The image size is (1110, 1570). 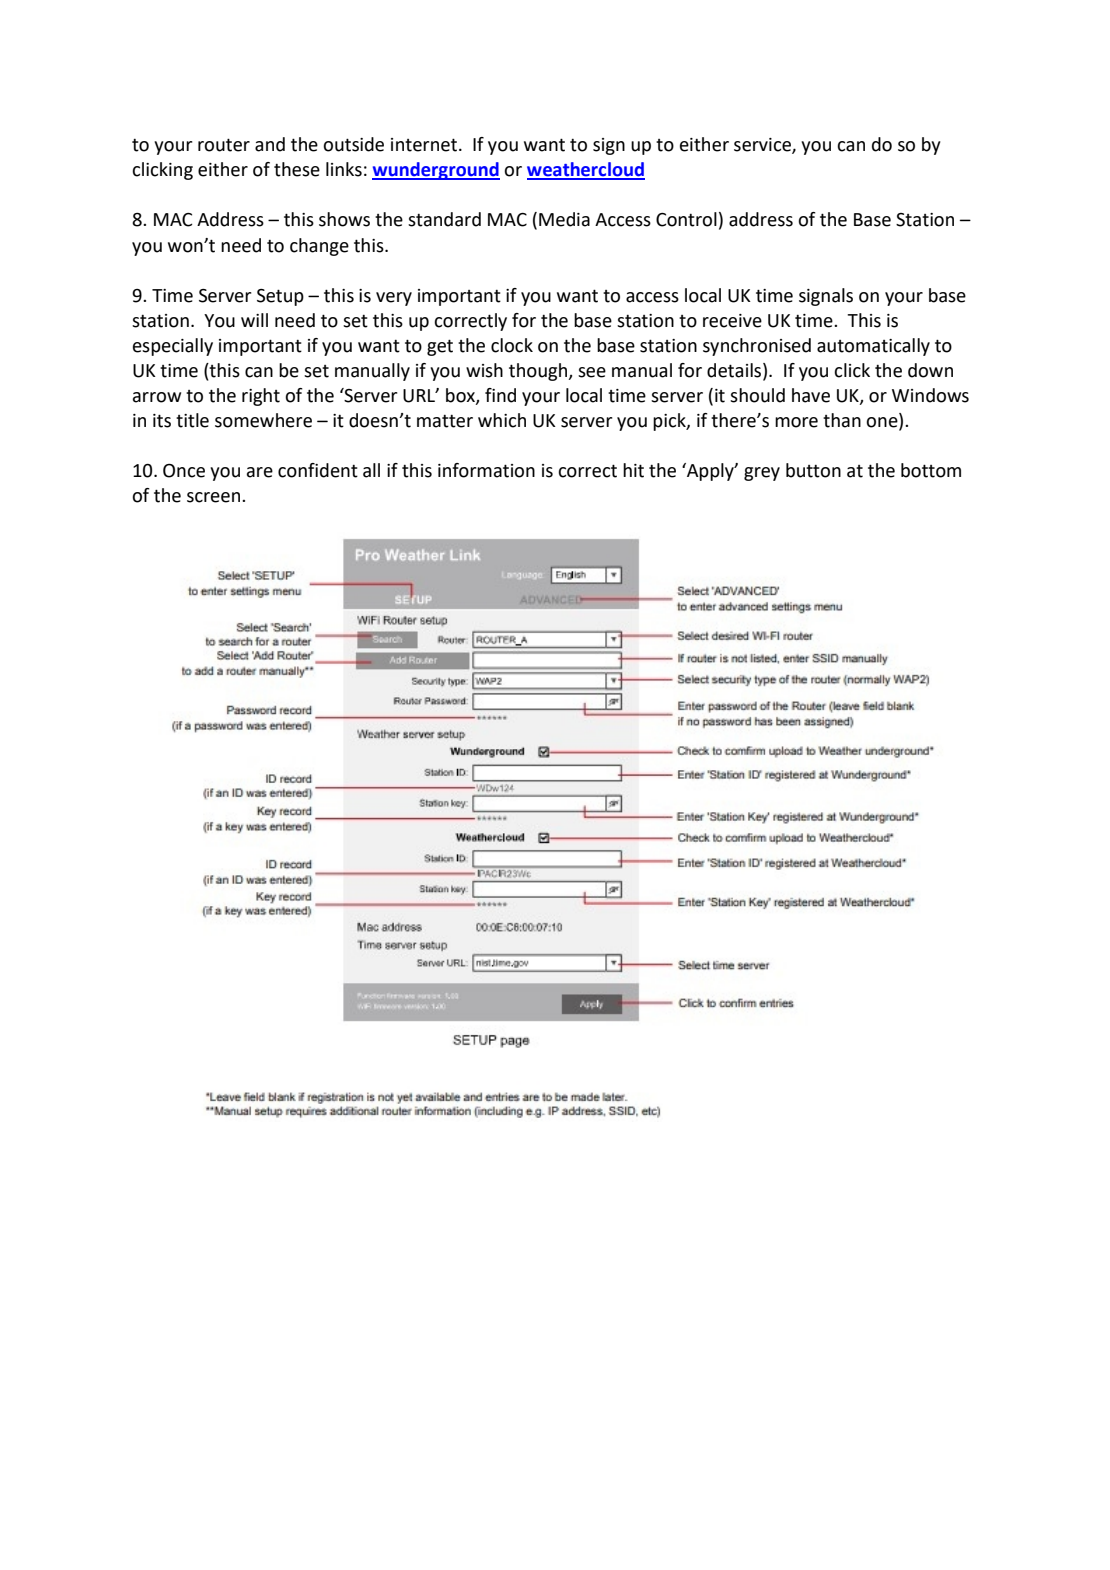 What do you see at coordinates (224, 145) in the screenshot?
I see `router` at bounding box center [224, 145].
